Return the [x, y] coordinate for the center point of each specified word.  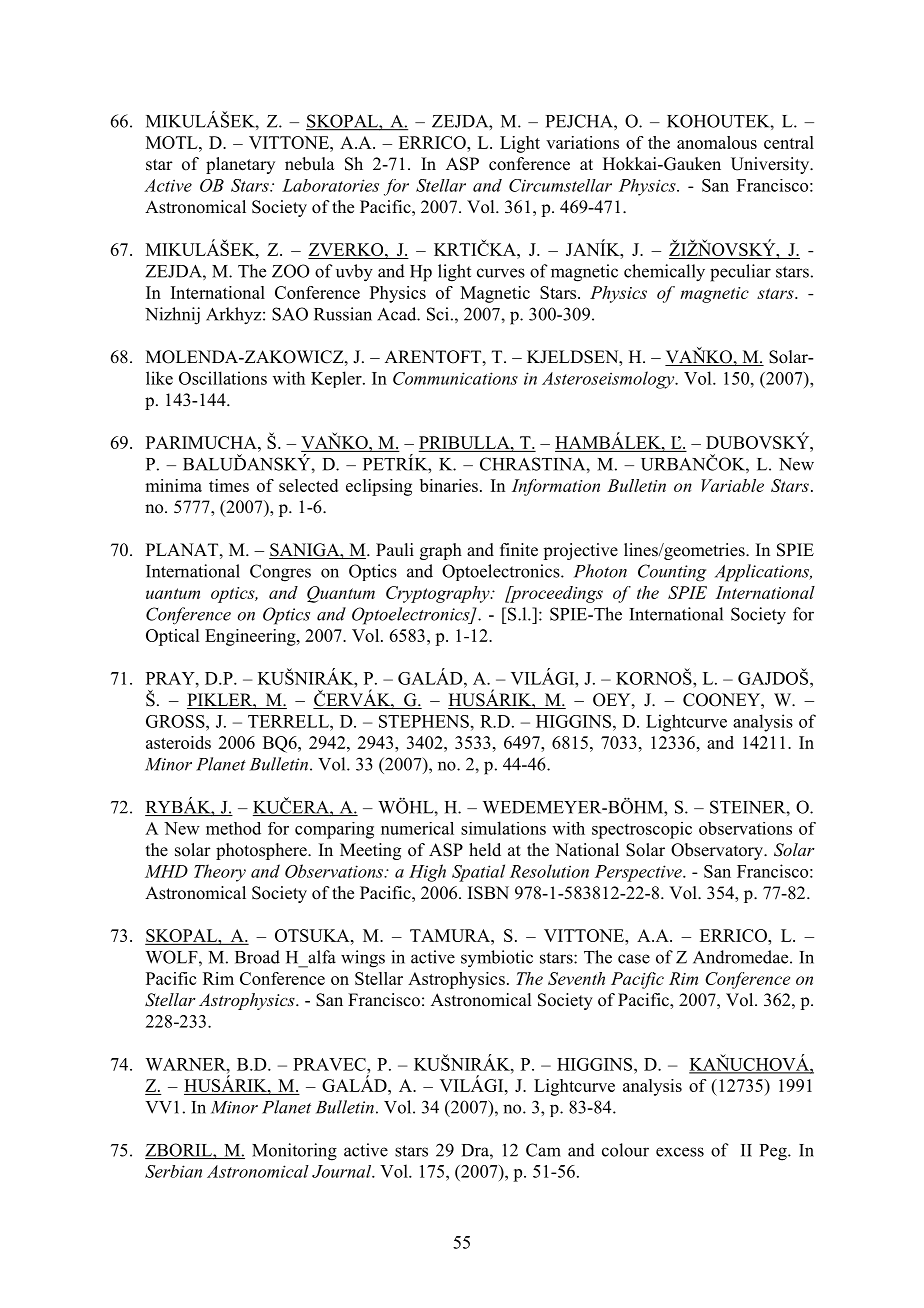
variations [582, 142]
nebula [310, 164]
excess [680, 1152]
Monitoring [294, 1152]
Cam [543, 1150]
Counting [672, 573]
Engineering [251, 637]
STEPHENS [424, 721]
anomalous [717, 142]
